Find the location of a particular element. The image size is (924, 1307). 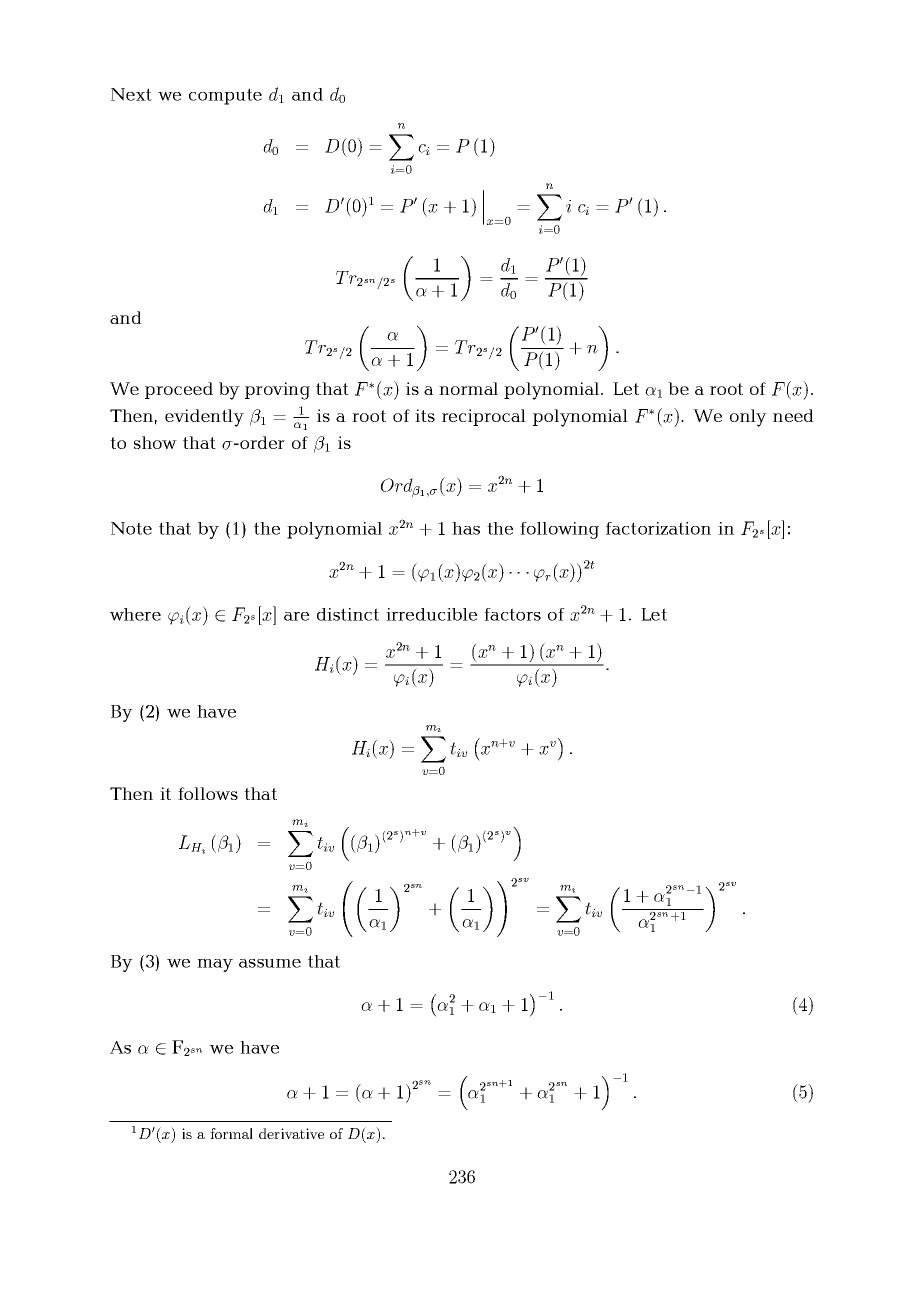

derivative is located at coordinates (291, 1133).
